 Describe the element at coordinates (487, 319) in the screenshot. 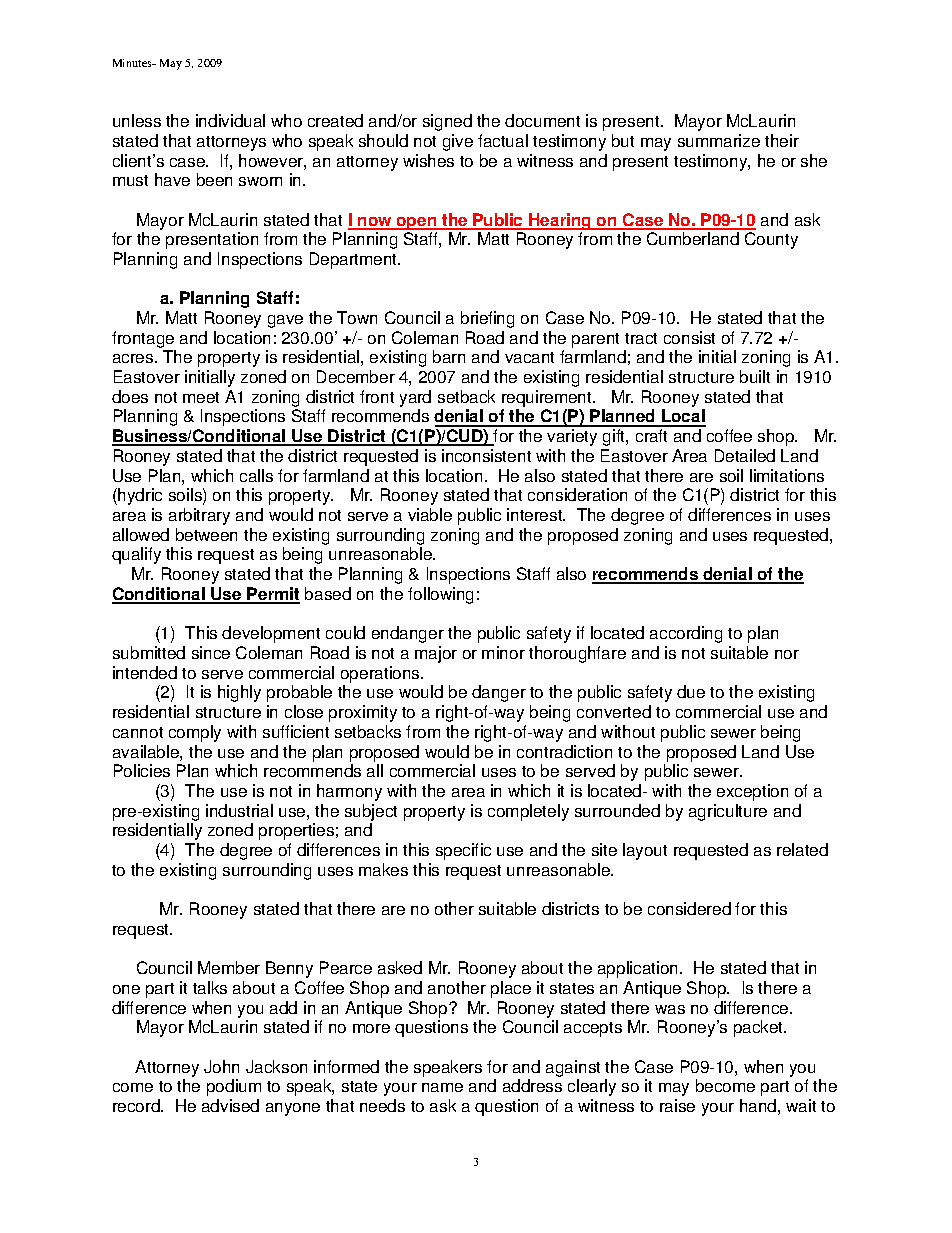

I see `briefing` at that location.
